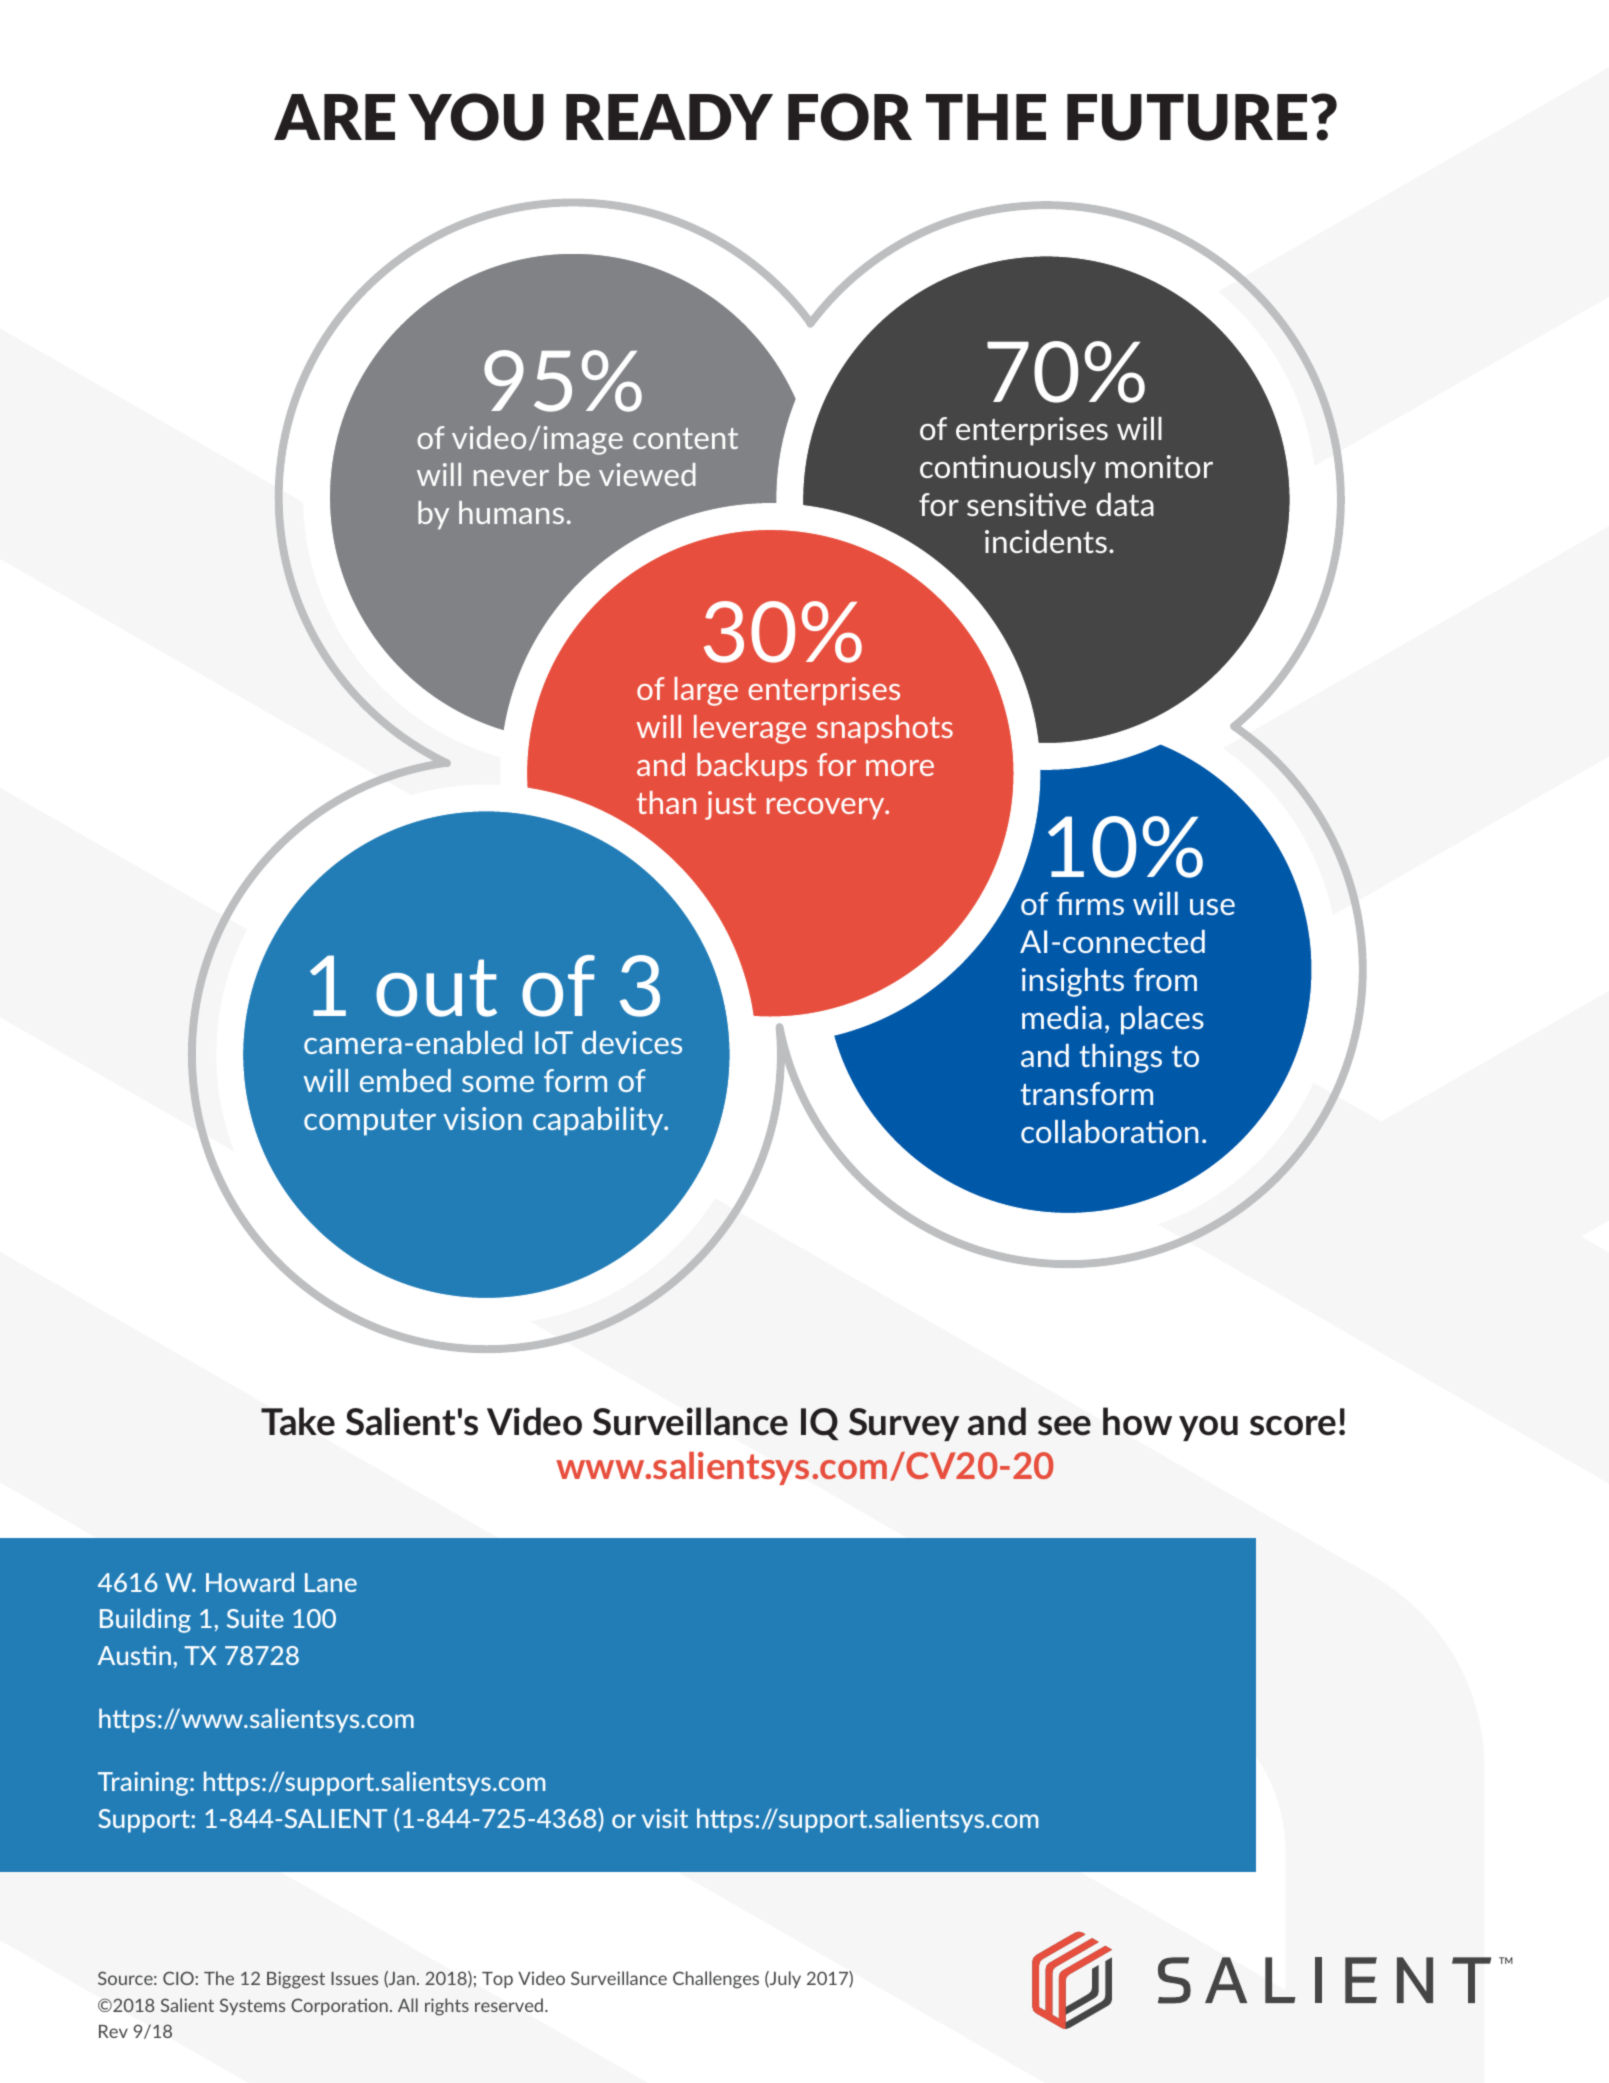  What do you see at coordinates (1064, 1426) in the screenshot?
I see `see` at bounding box center [1064, 1426].
